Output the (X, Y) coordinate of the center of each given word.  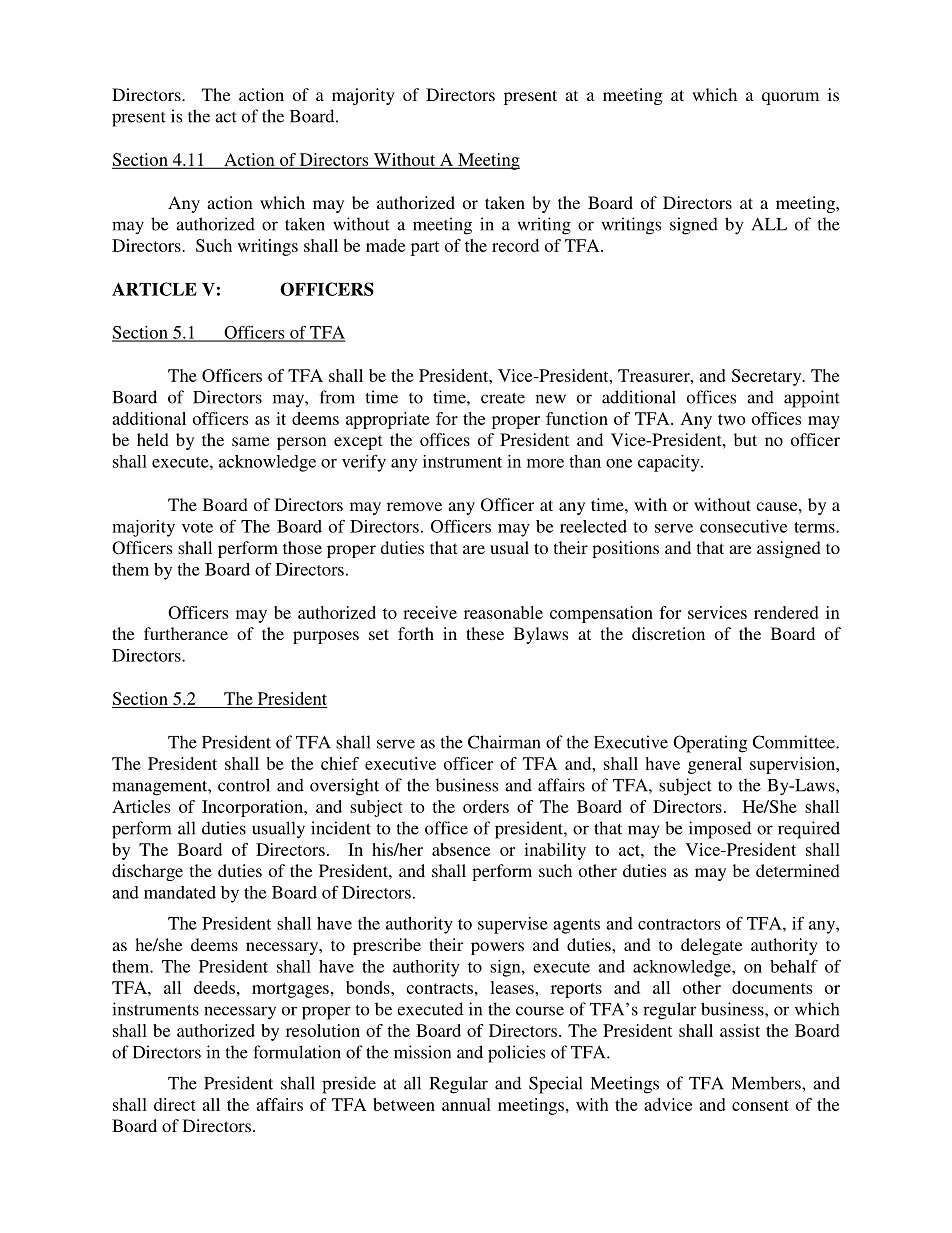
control (244, 785)
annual (466, 1104)
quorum (790, 98)
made (385, 245)
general (715, 765)
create (503, 398)
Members (767, 1083)
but (745, 439)
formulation (297, 1052)
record (515, 245)
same (250, 441)
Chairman (504, 742)
